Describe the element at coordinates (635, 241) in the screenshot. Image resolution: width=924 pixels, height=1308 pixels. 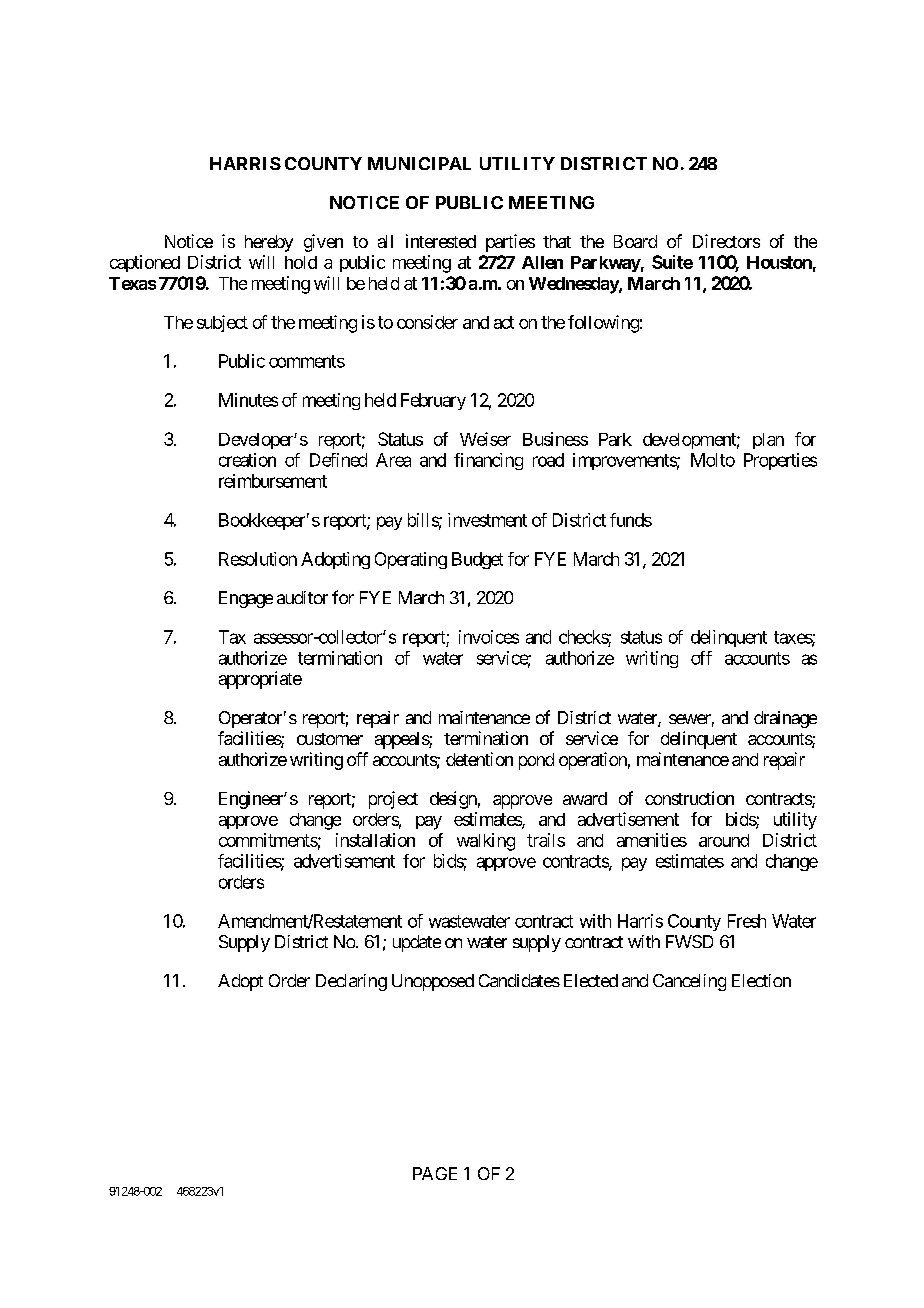
I see `Board` at that location.
